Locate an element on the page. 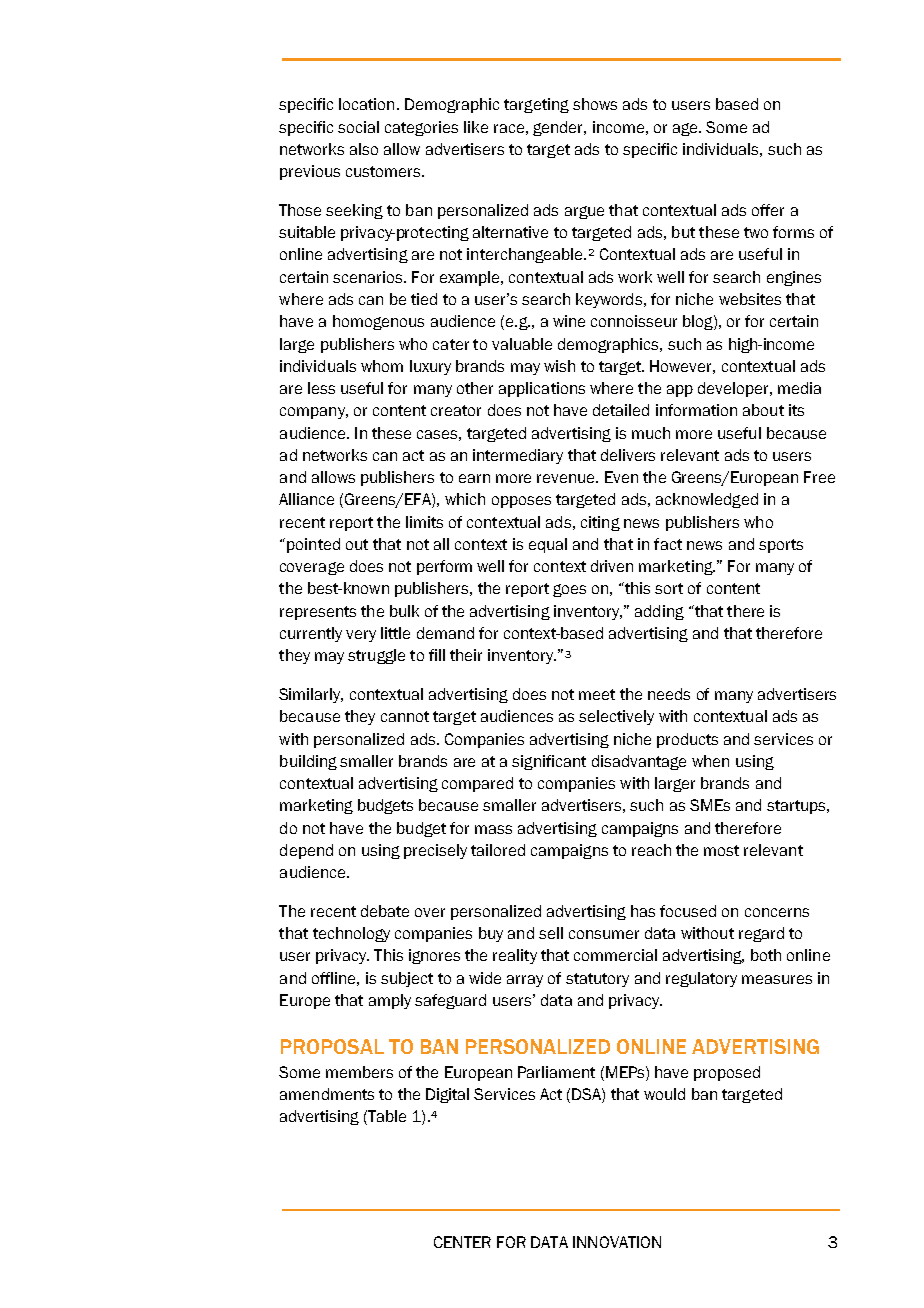 The width and height of the page is (924, 1308). depend is located at coordinates (306, 851).
